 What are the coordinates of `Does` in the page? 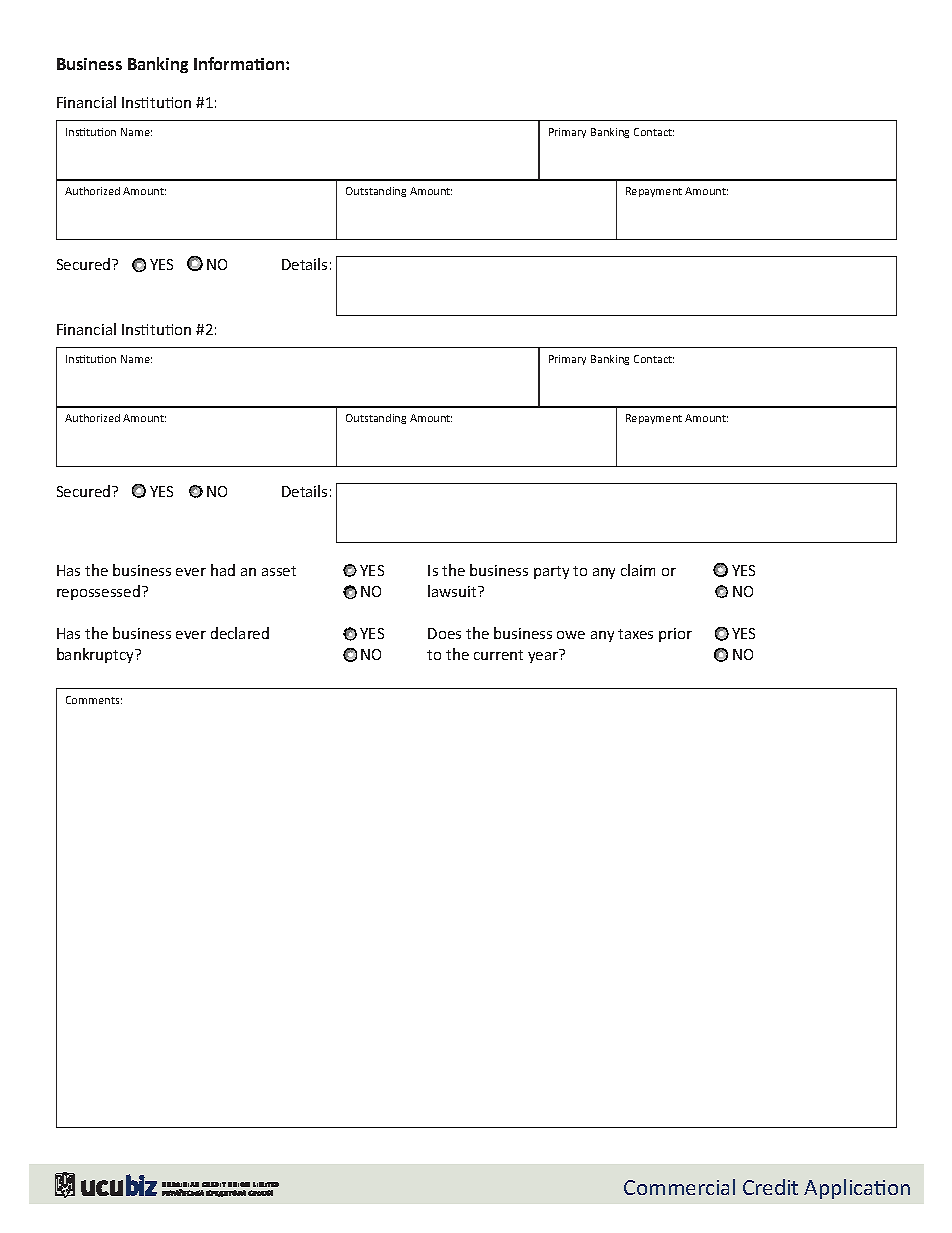 It's located at (444, 633).
